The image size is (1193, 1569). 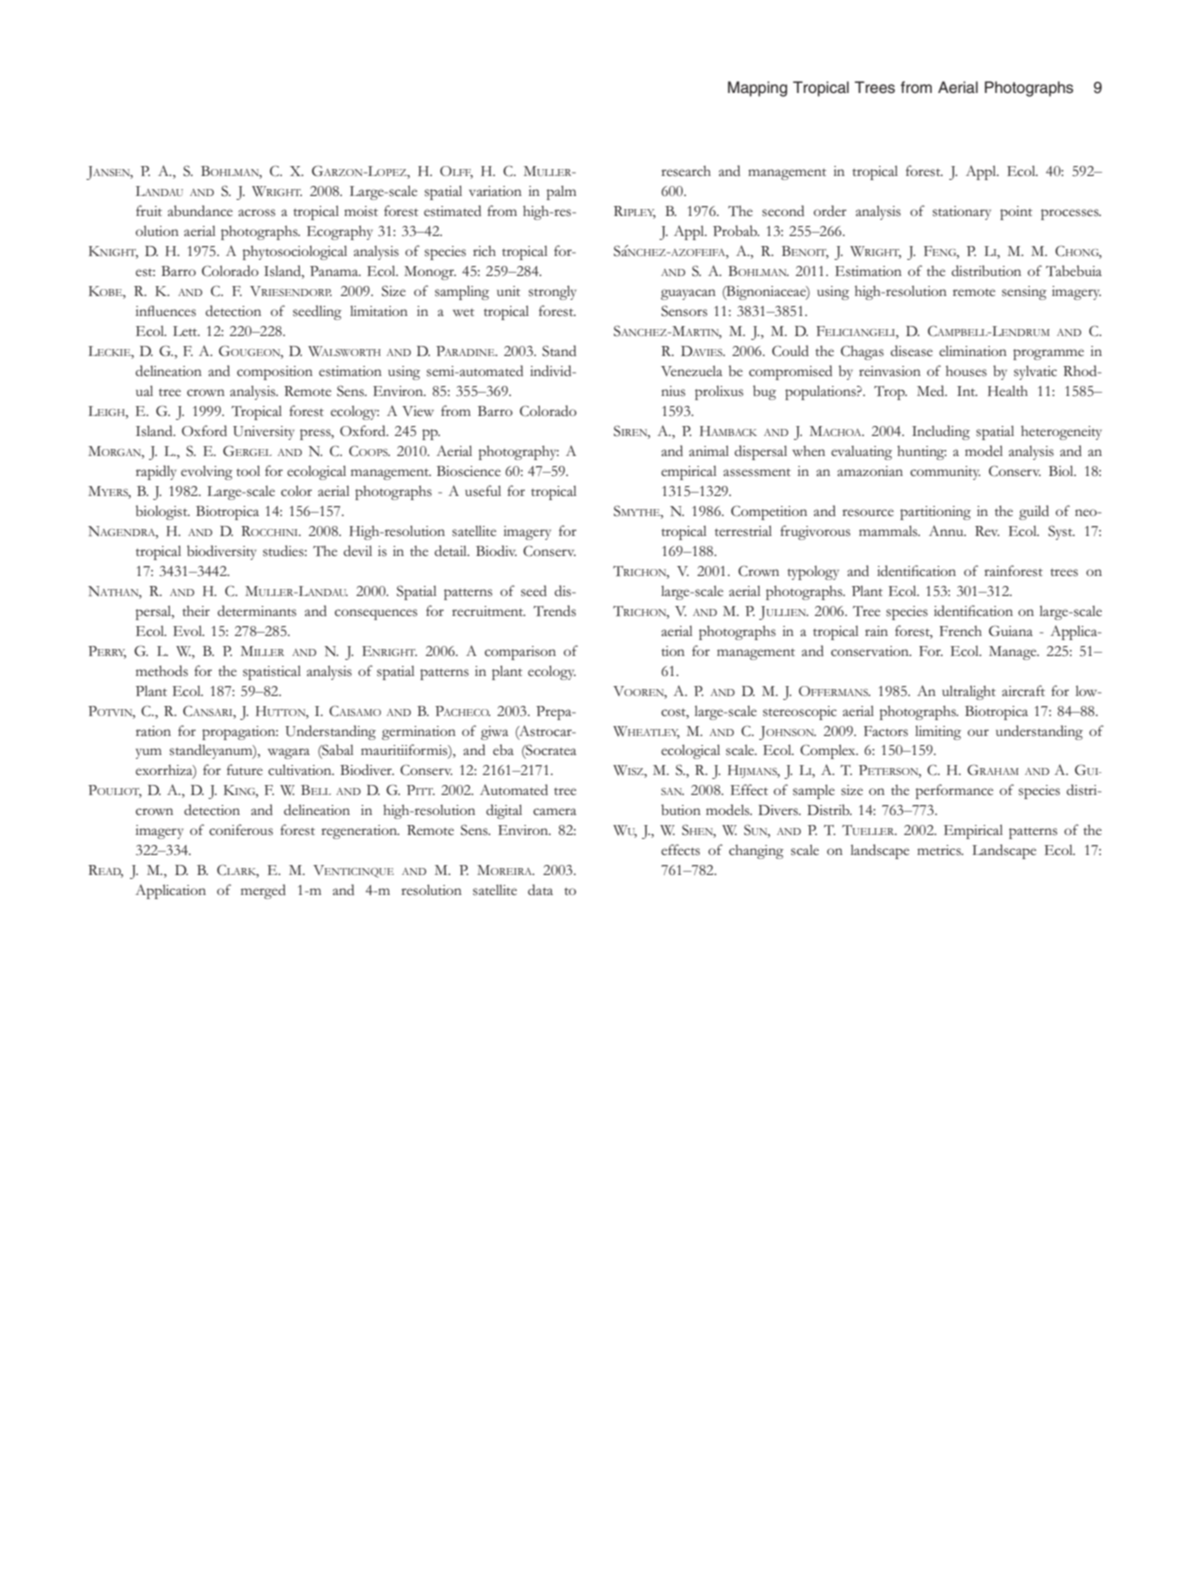 I want to click on comparison, so click(x=520, y=653).
